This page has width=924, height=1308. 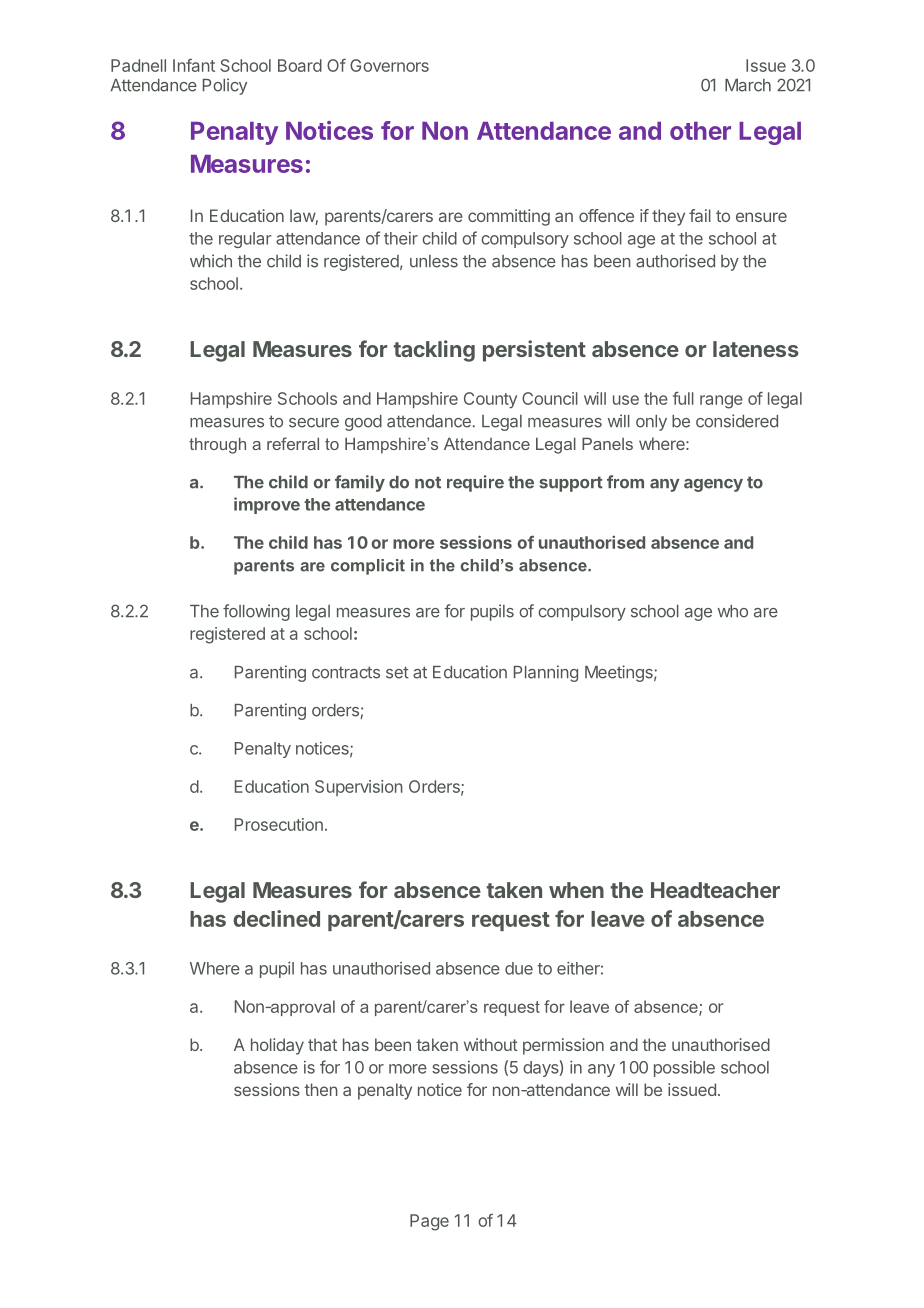 What do you see at coordinates (276, 918) in the page?
I see `declined` at bounding box center [276, 918].
